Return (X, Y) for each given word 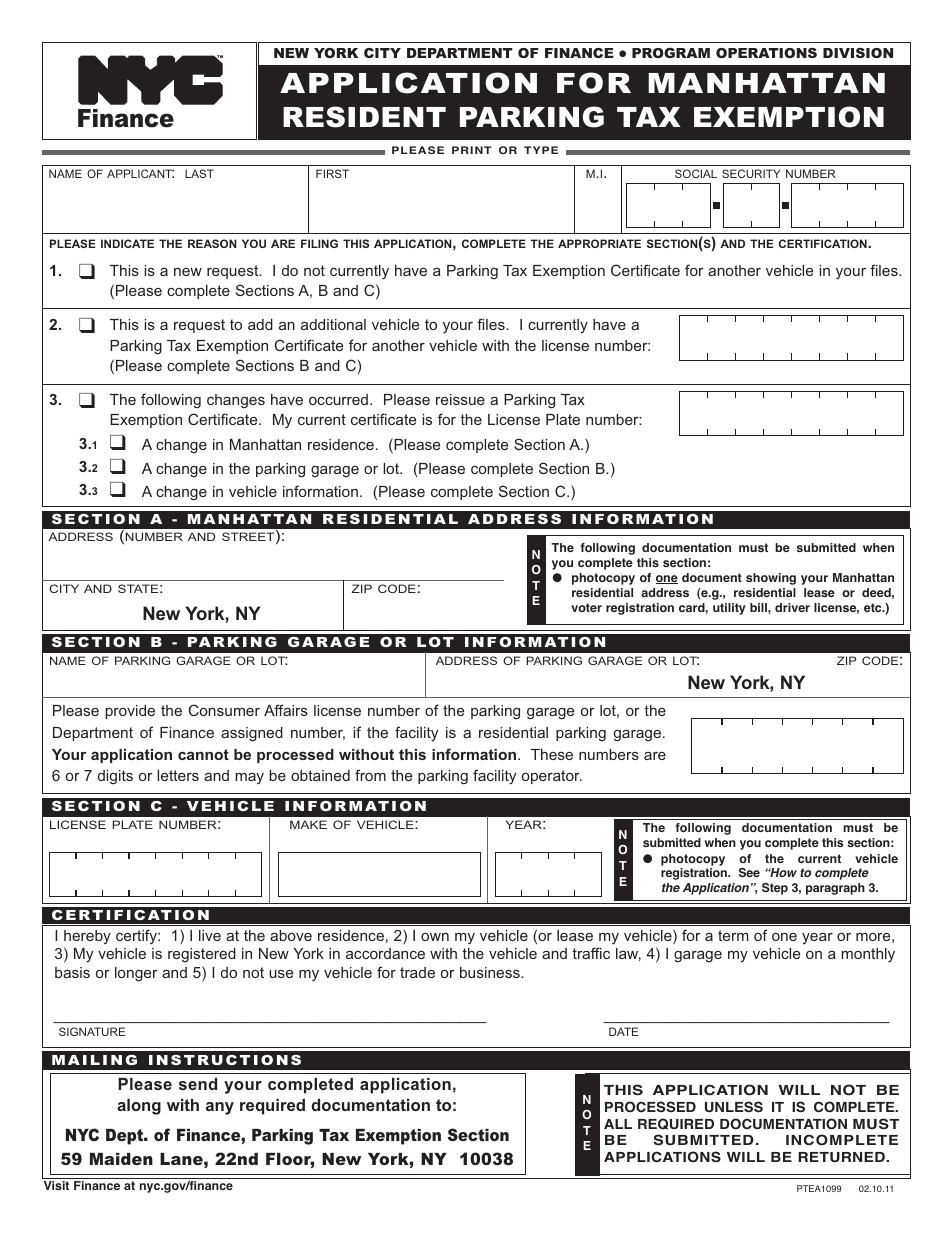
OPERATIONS (766, 53)
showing (771, 579)
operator (552, 777)
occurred (338, 399)
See (749, 872)
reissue (460, 399)
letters (178, 775)
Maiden (121, 1159)
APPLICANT (140, 173)
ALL (618, 1124)
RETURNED (842, 1157)
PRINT (471, 150)
